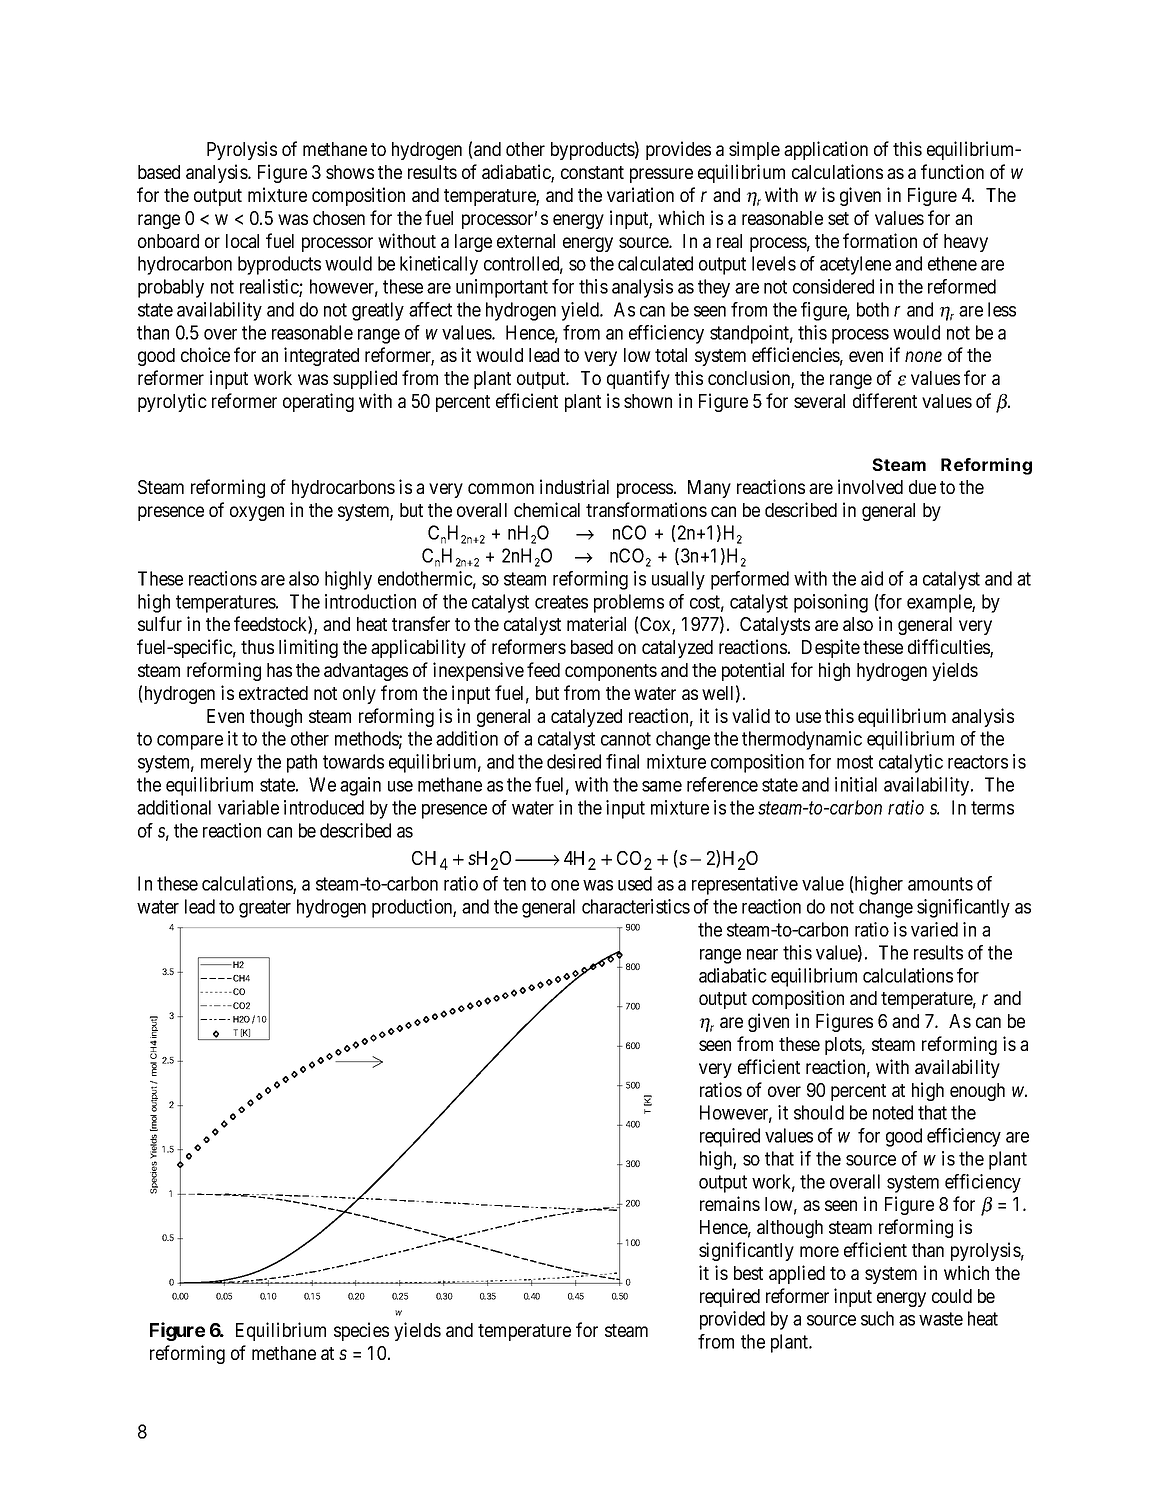  I want to click on merely, so click(226, 763).
